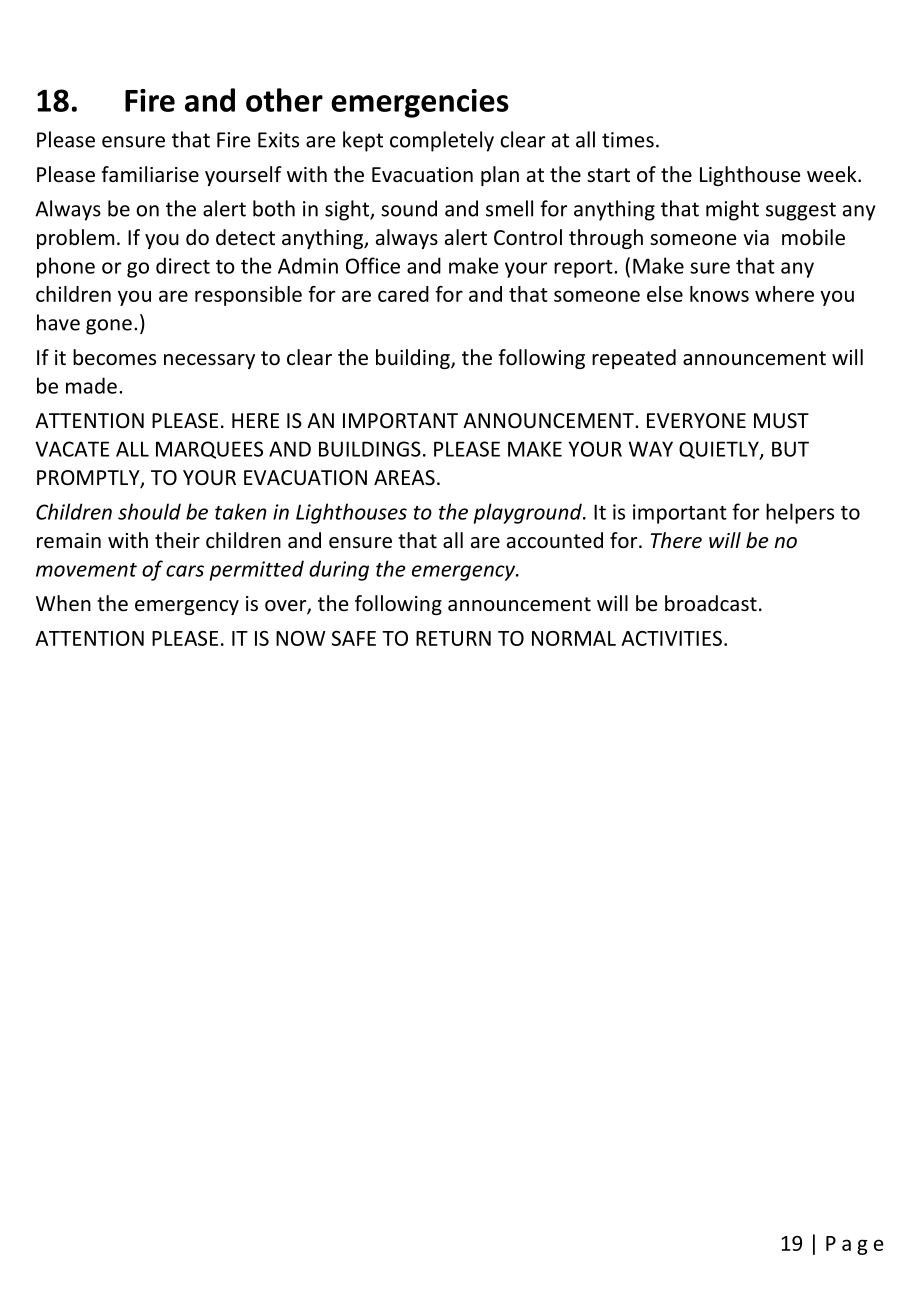 The width and height of the screenshot is (924, 1307). I want to click on AREAS, so click(404, 478).
